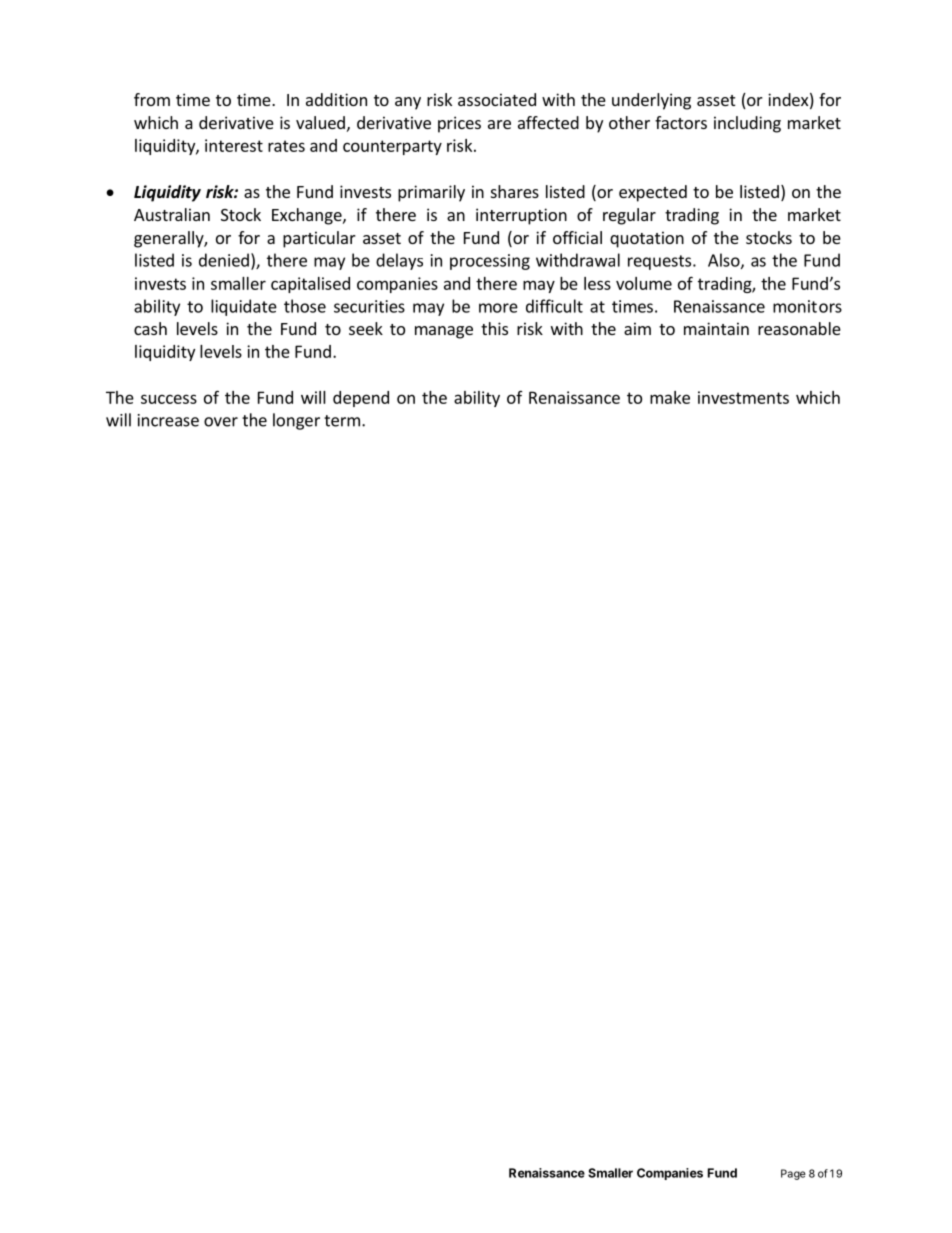 The image size is (952, 1233). I want to click on make, so click(670, 397).
